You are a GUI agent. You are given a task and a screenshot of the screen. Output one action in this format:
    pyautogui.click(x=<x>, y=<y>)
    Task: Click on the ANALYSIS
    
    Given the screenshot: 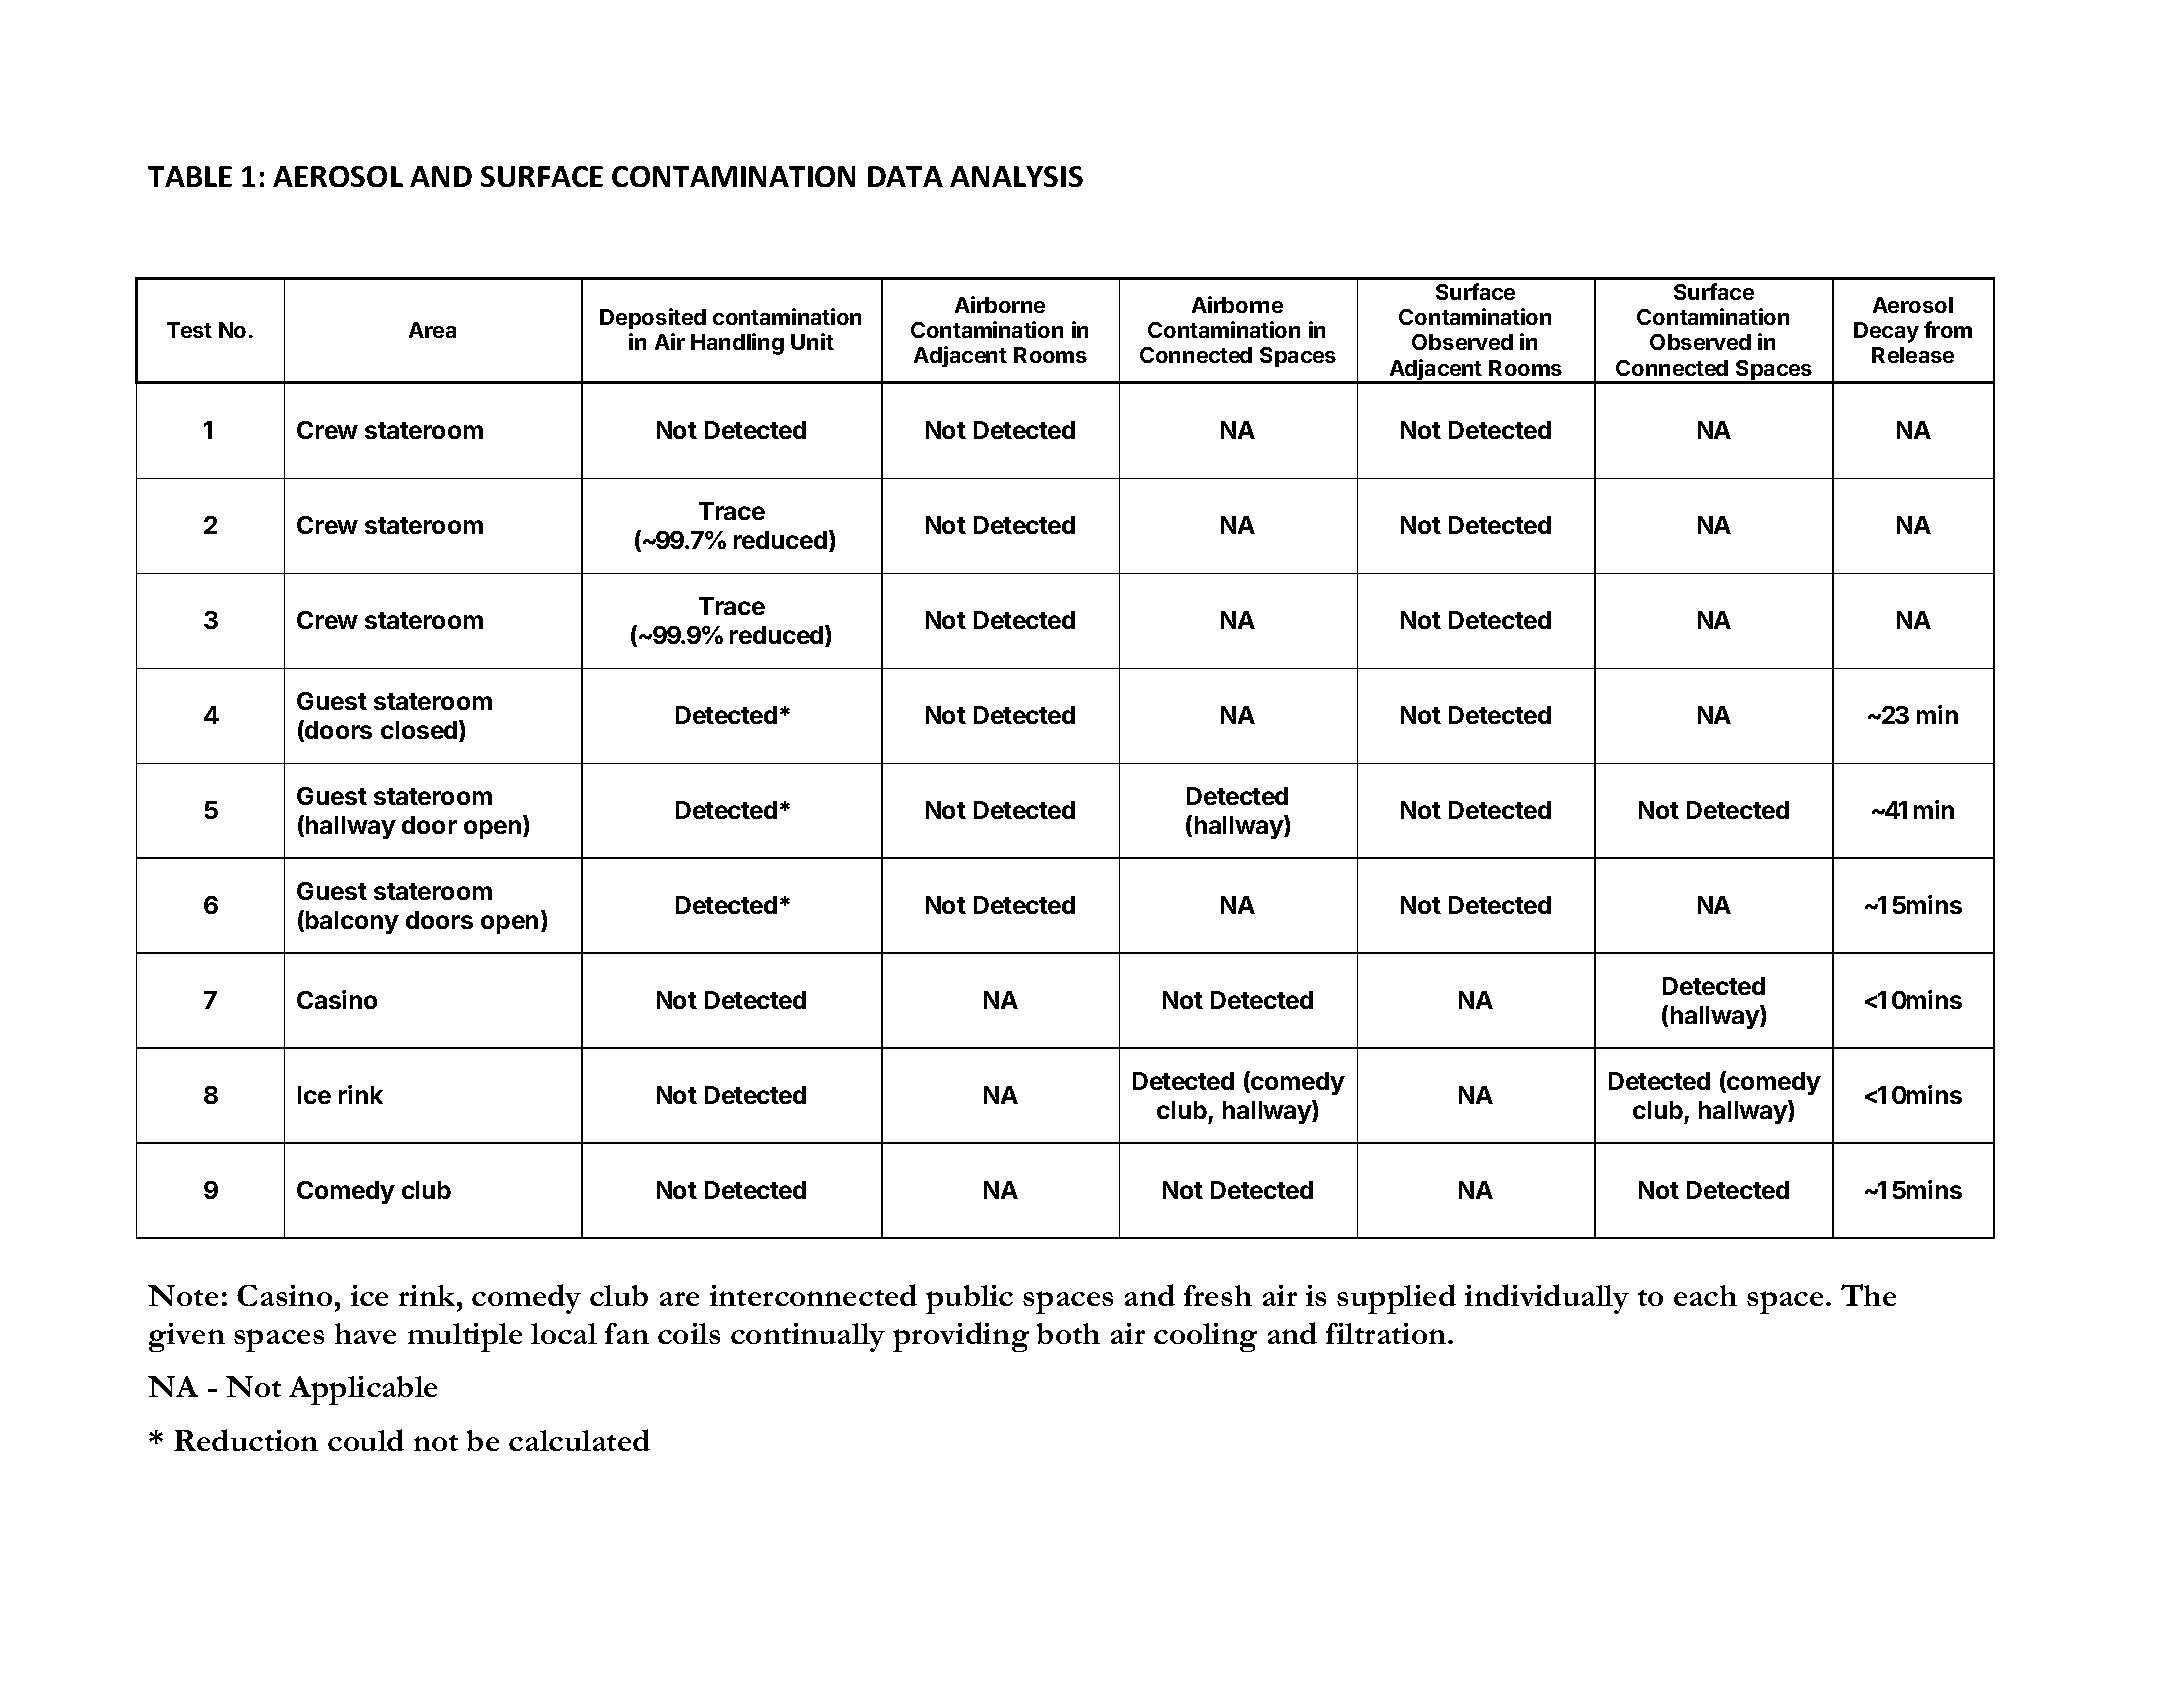 What is the action you would take?
    pyautogui.click(x=1016, y=176)
